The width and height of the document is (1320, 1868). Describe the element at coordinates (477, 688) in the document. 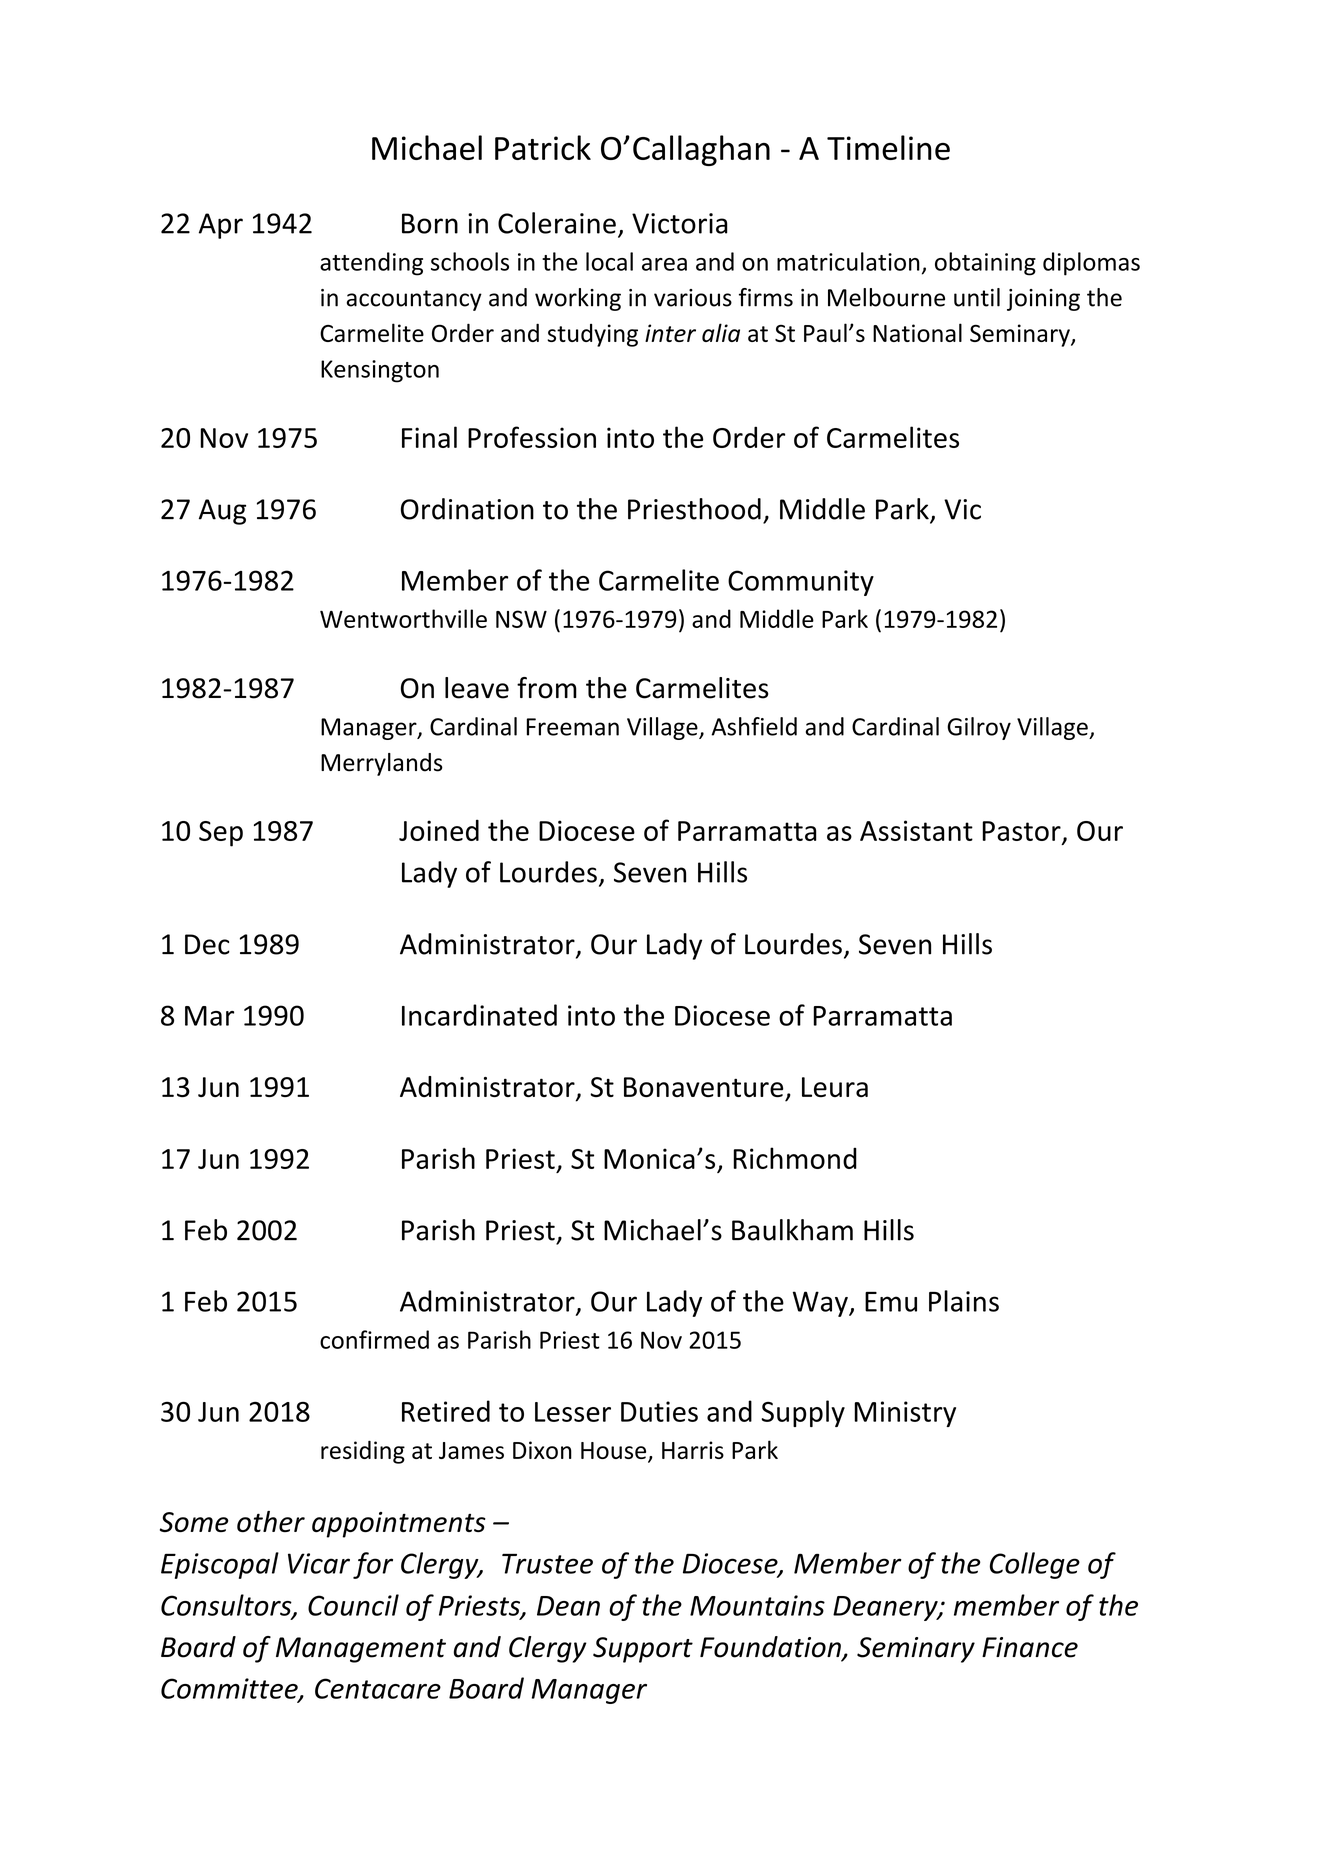

I see `leave` at that location.
